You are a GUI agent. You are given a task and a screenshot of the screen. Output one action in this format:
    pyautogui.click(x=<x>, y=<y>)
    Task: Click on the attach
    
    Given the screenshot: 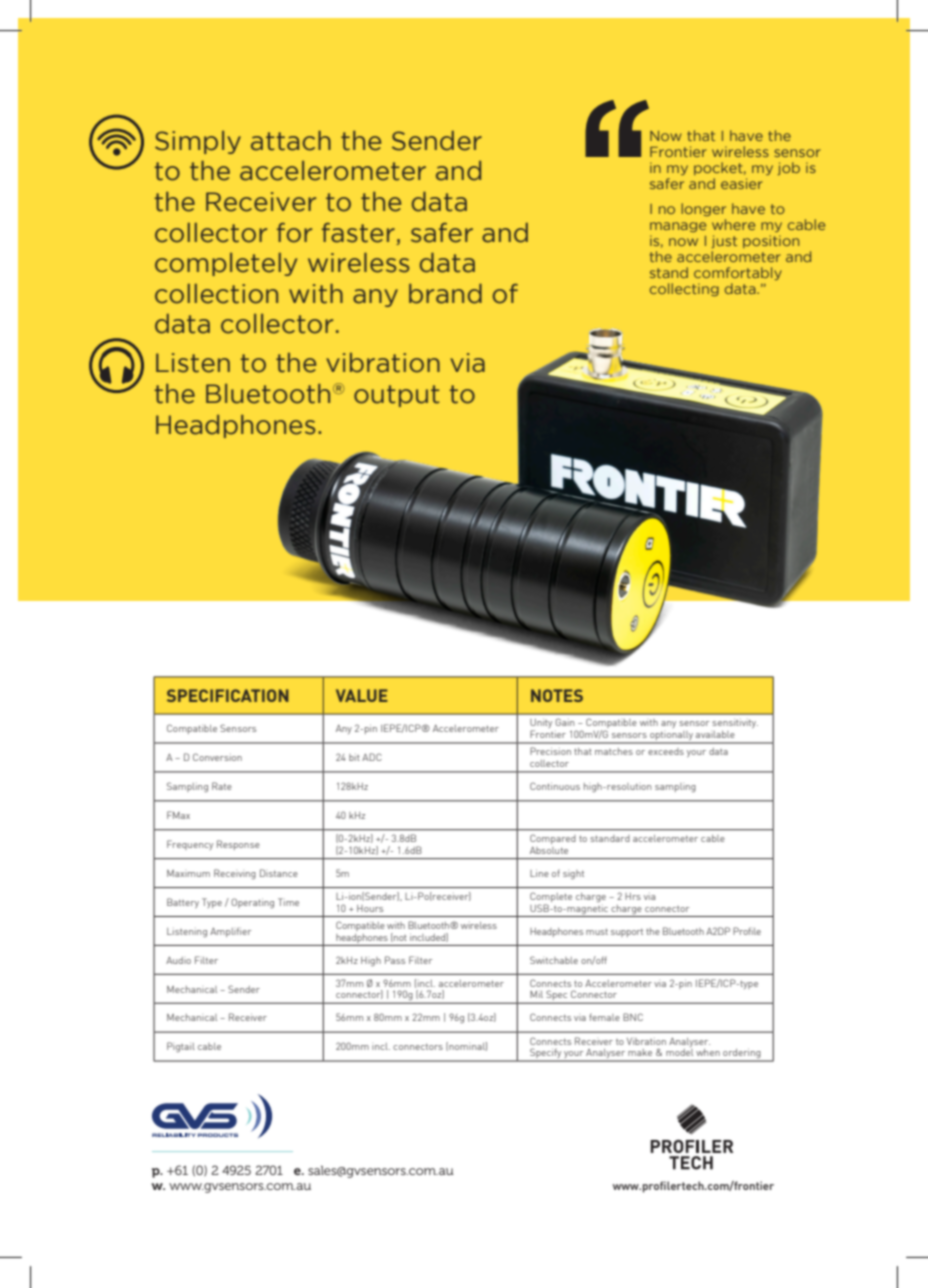 What is the action you would take?
    pyautogui.click(x=291, y=141)
